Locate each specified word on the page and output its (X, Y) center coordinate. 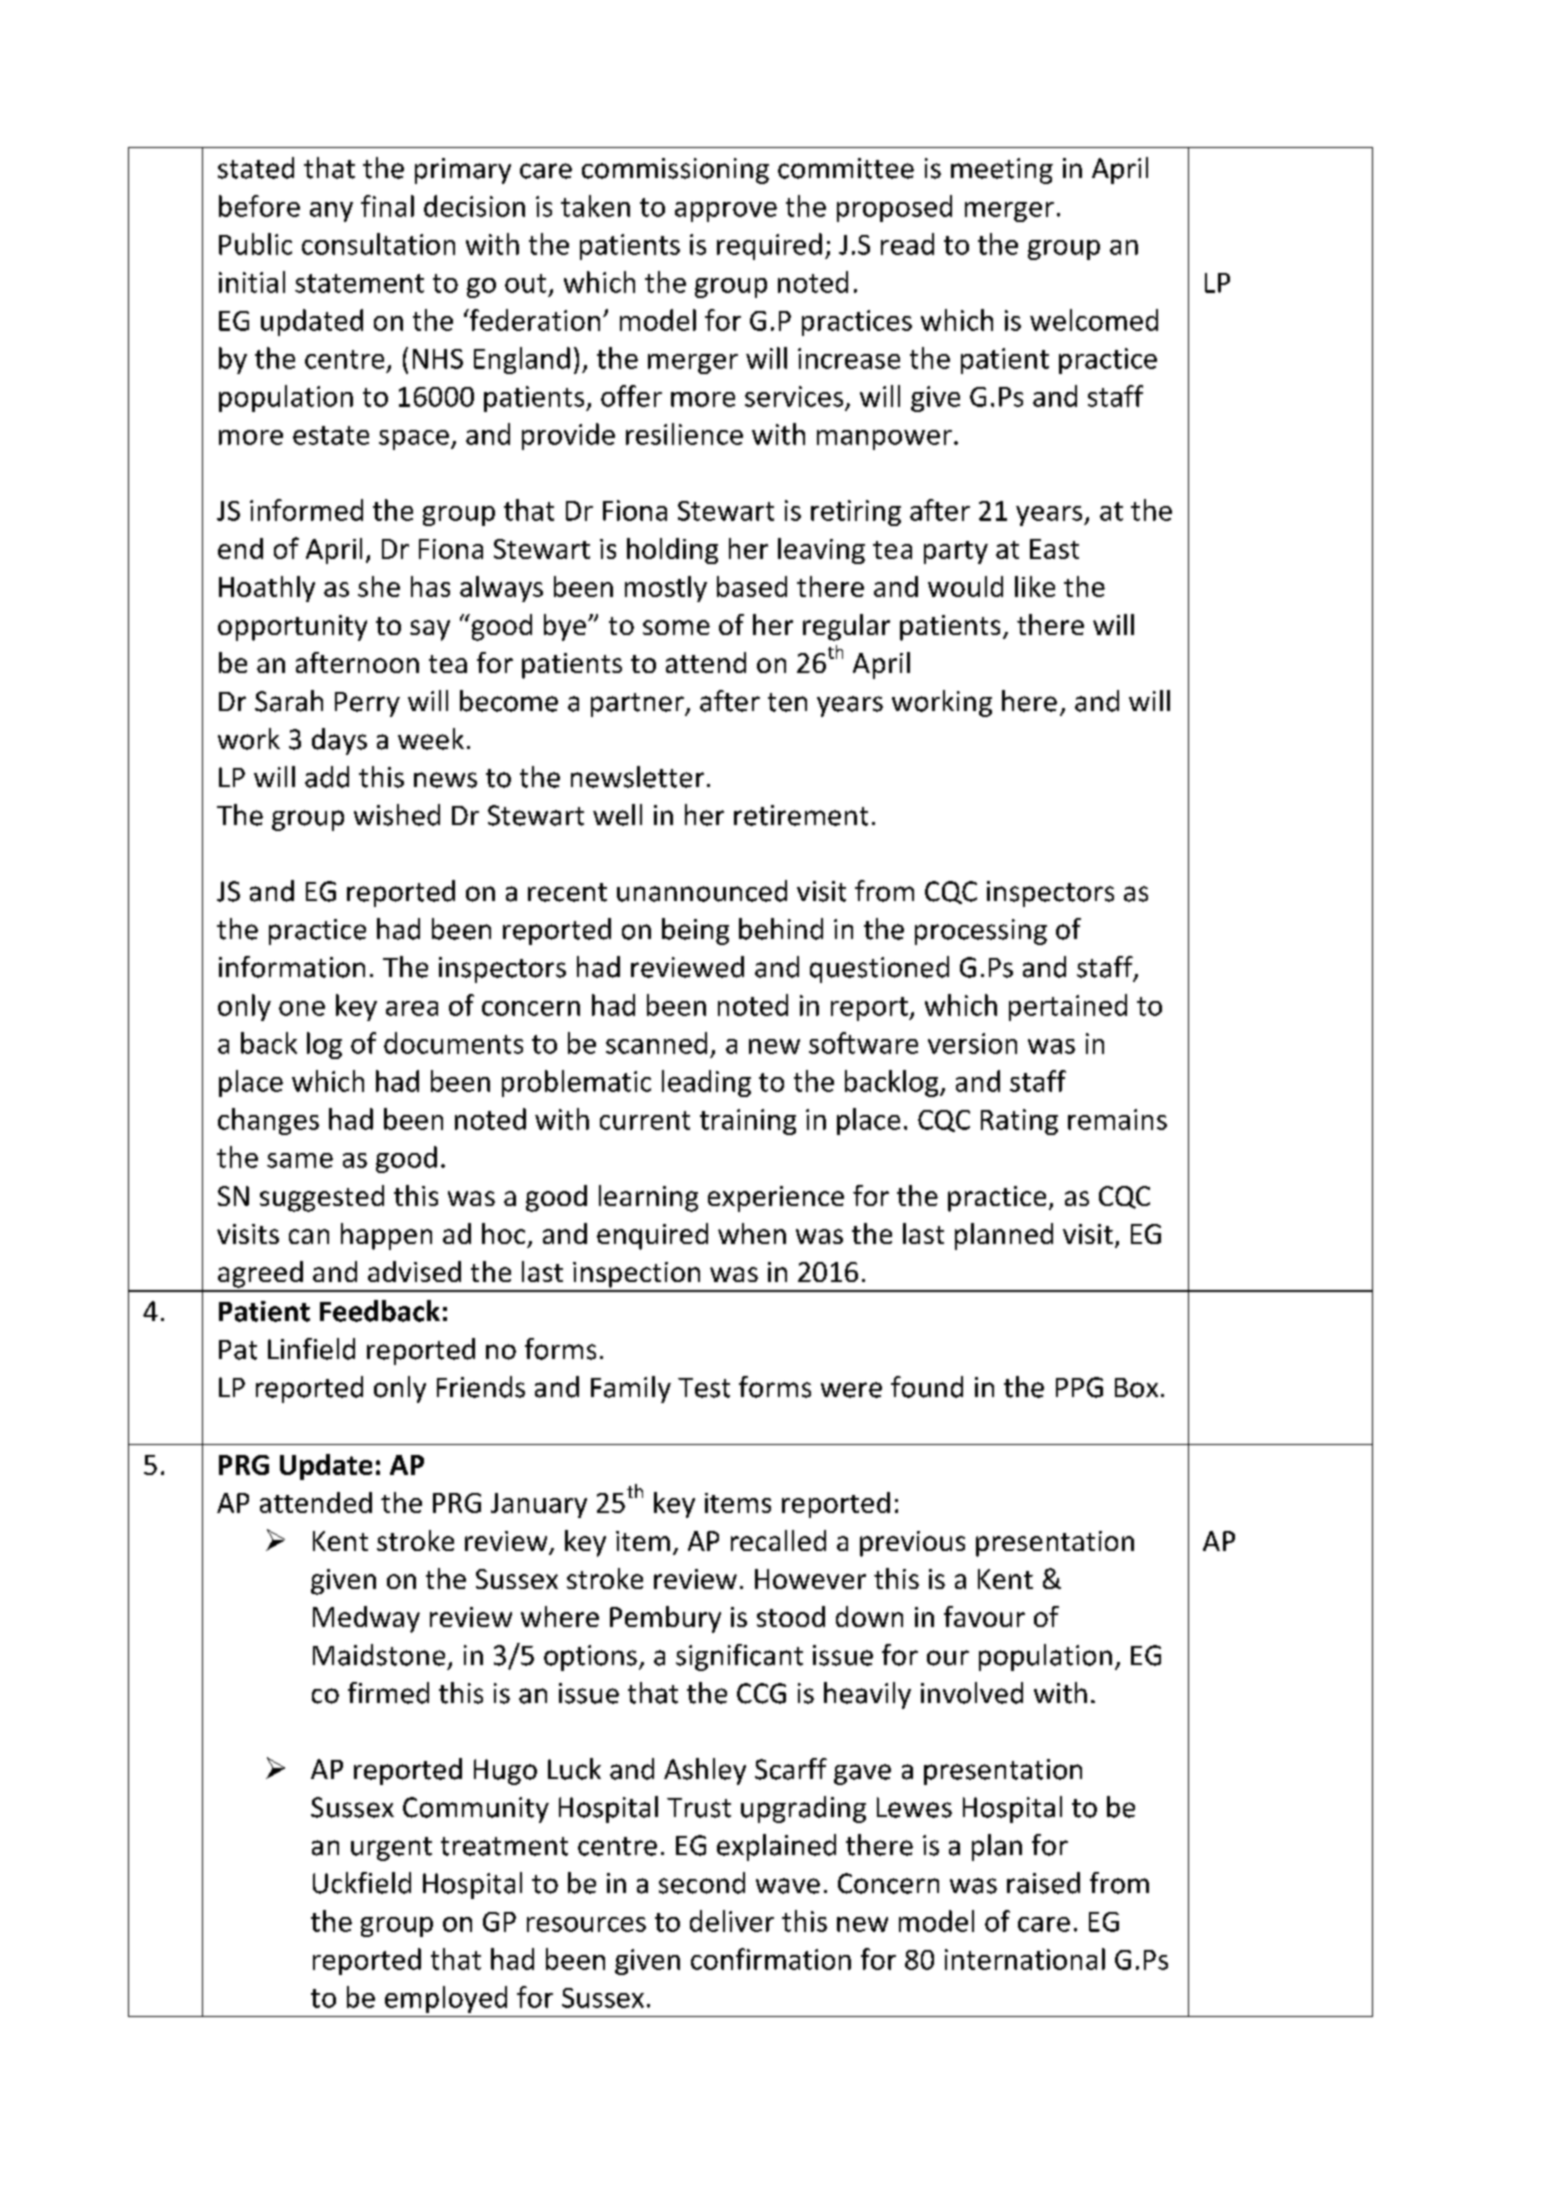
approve (726, 212)
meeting (1002, 171)
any (331, 212)
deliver (732, 1921)
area (412, 1008)
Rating (1019, 1122)
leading (706, 1083)
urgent (391, 1849)
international (1025, 1959)
